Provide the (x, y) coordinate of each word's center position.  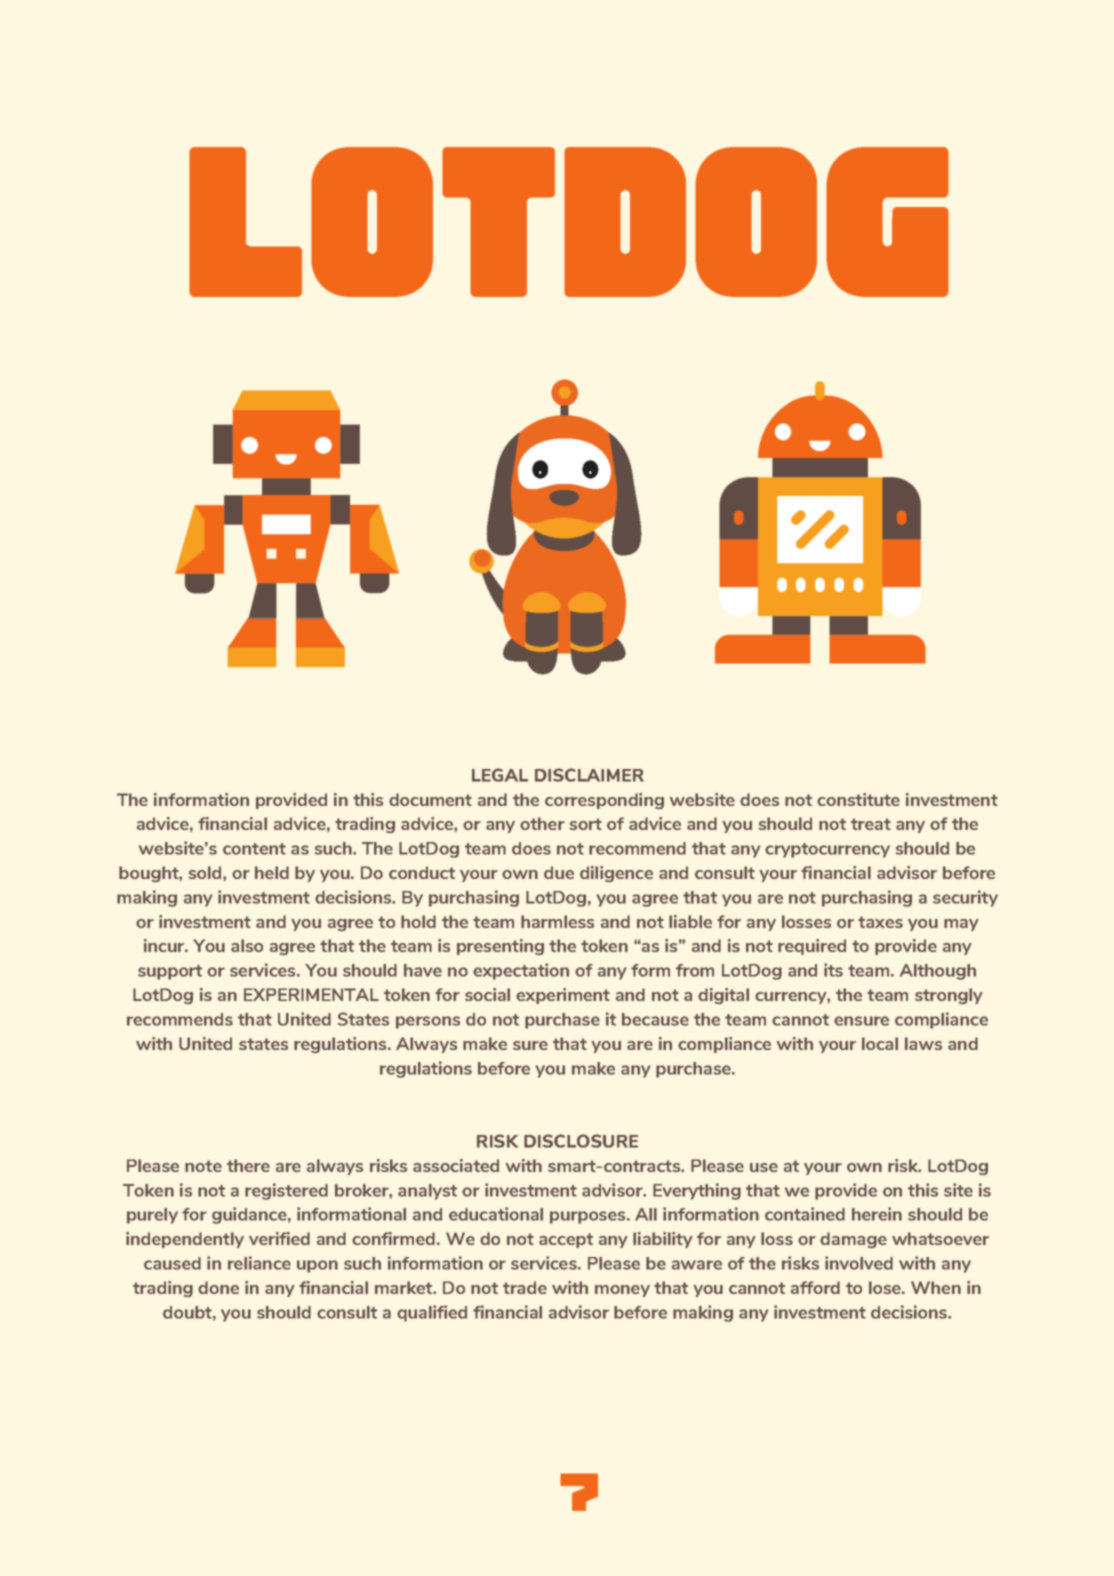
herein (877, 1214)
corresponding (604, 801)
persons (428, 1022)
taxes (880, 922)
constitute (858, 799)
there (248, 1165)
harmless (557, 921)
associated (456, 1165)
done (218, 1287)
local (880, 1043)
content (254, 849)
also (247, 945)
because (655, 1019)
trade (525, 1287)
